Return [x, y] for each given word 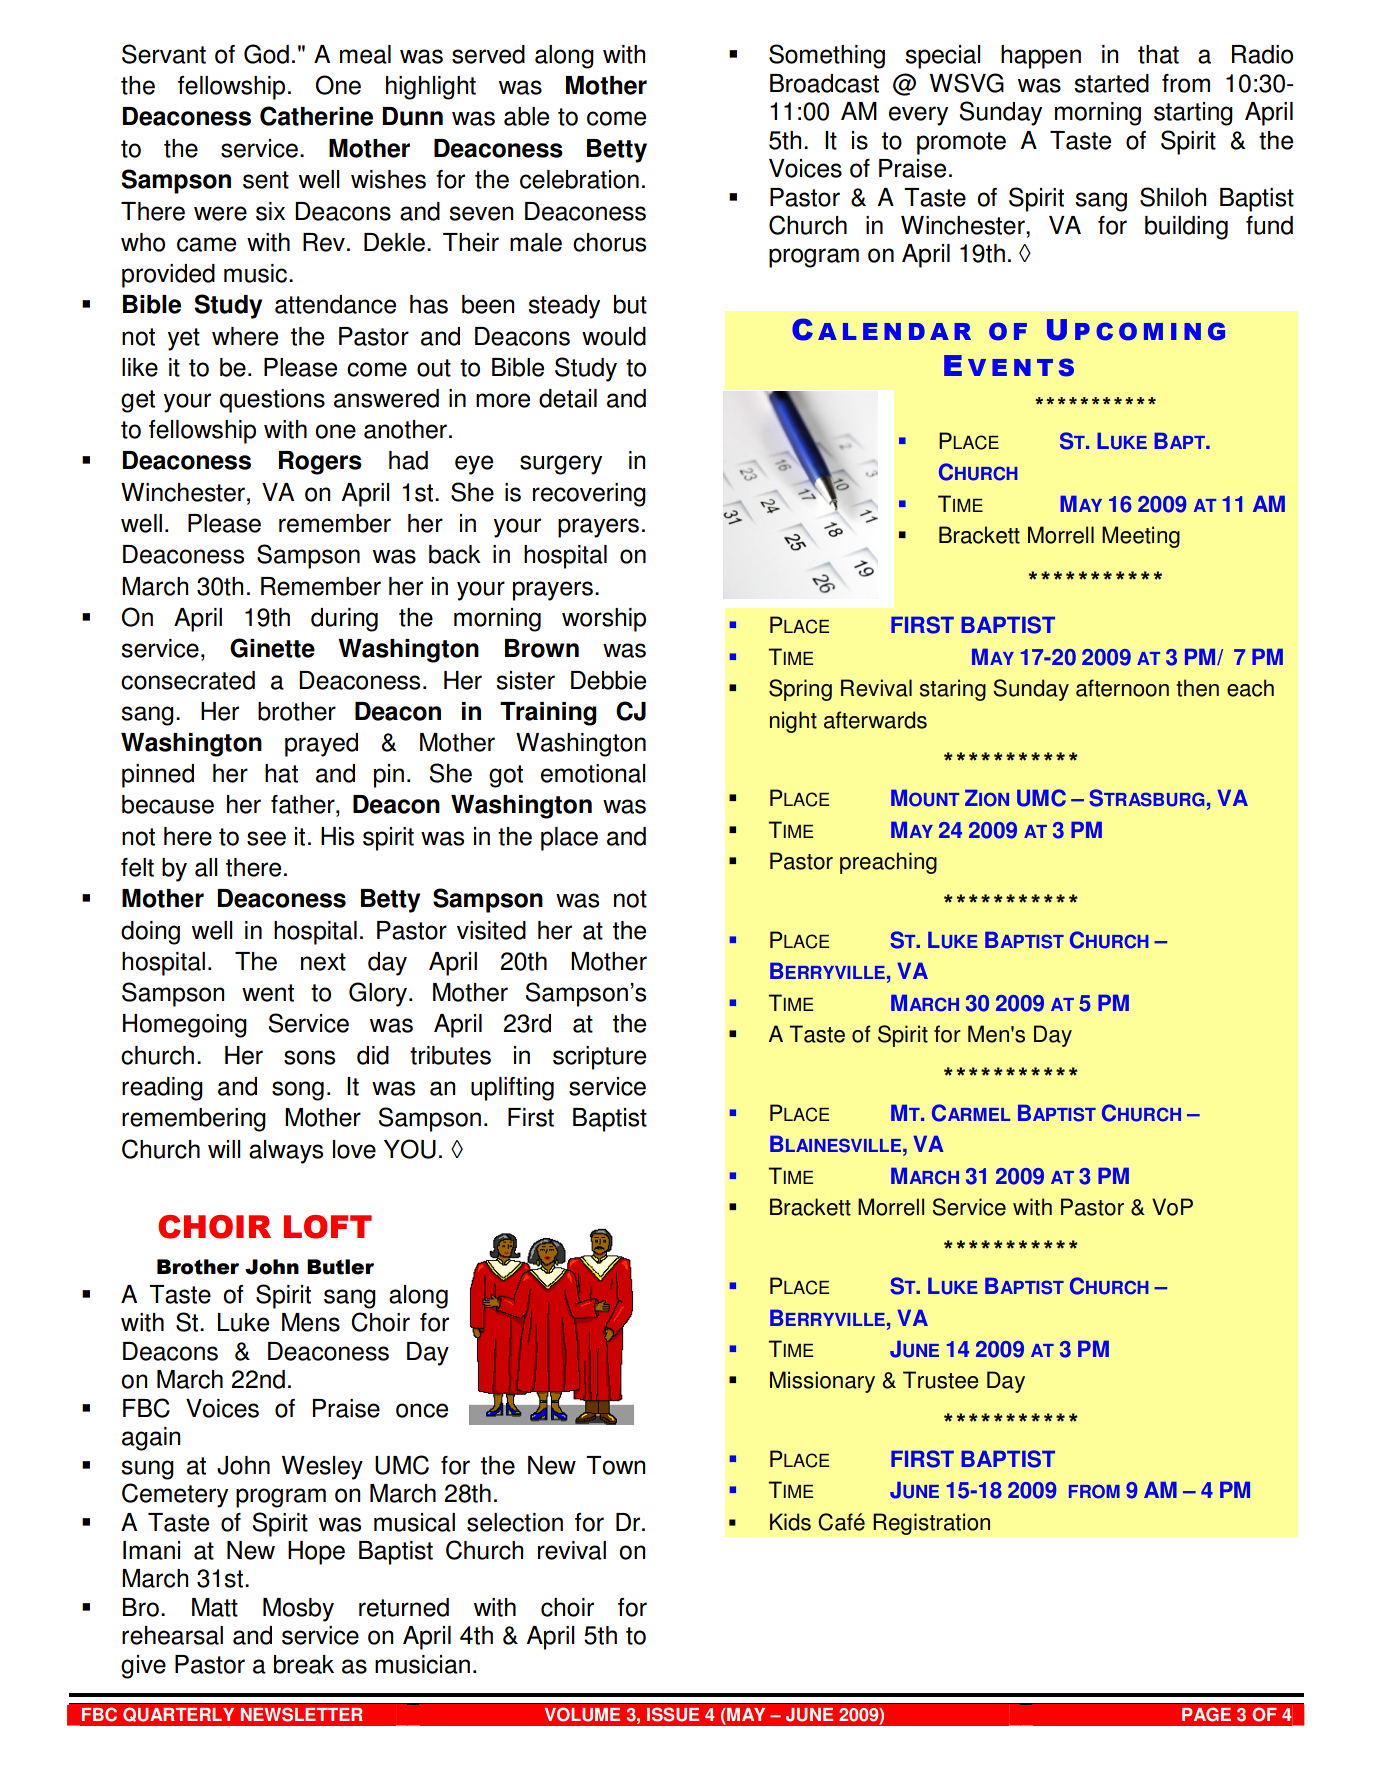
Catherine [316, 116]
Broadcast [824, 83]
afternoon [1122, 688]
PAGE [1206, 1714]
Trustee [941, 1380]
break [304, 1664]
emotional [593, 773]
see [266, 838]
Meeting [1141, 537]
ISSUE [673, 1714]
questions [272, 401]
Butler [340, 1267]
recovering [589, 495]
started [1111, 83]
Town [616, 1465]
